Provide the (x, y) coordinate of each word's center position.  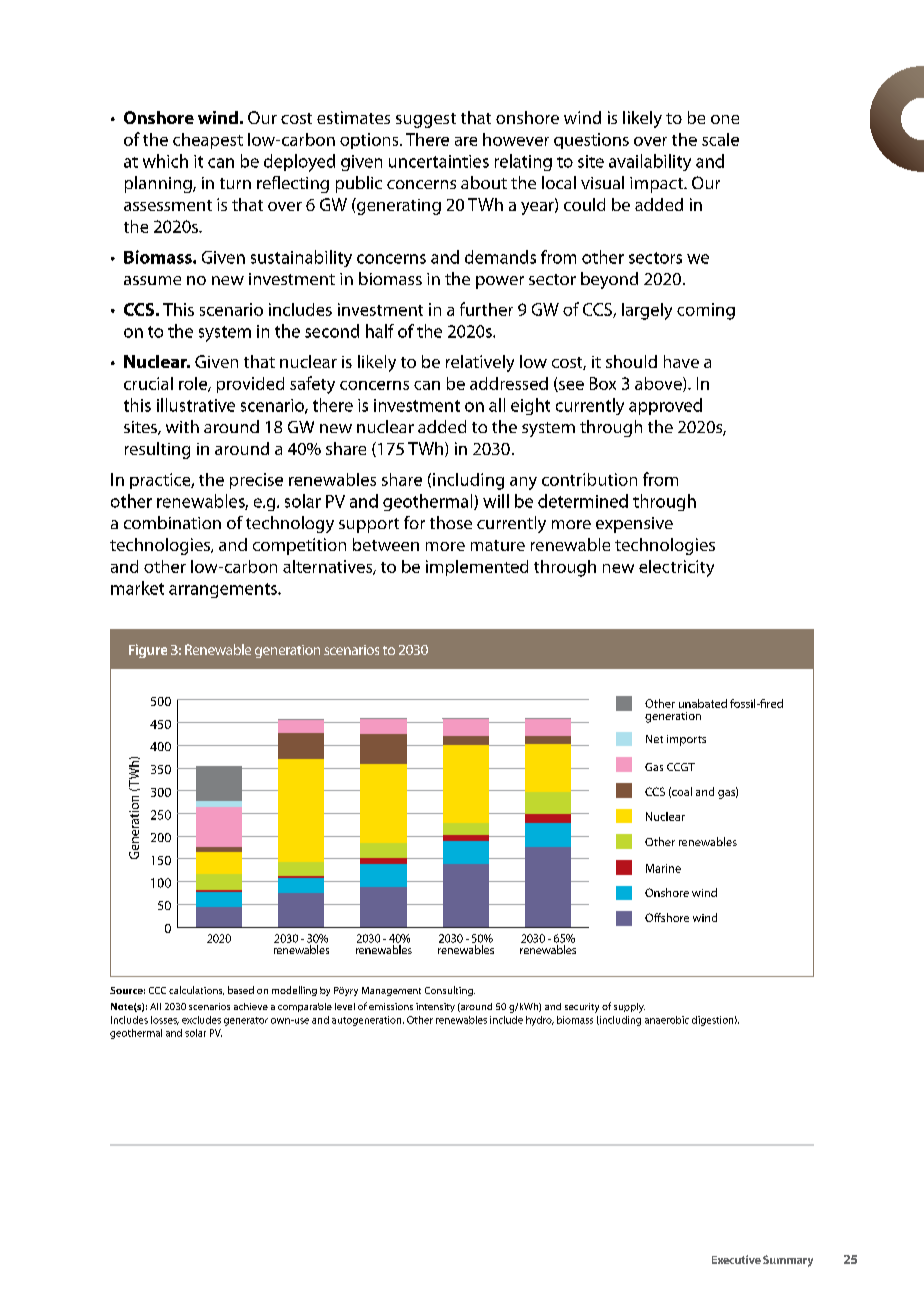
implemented (477, 568)
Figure (148, 651)
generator (246, 1021)
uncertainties (439, 161)
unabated (703, 703)
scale (720, 139)
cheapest (208, 141)
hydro (540, 1021)
